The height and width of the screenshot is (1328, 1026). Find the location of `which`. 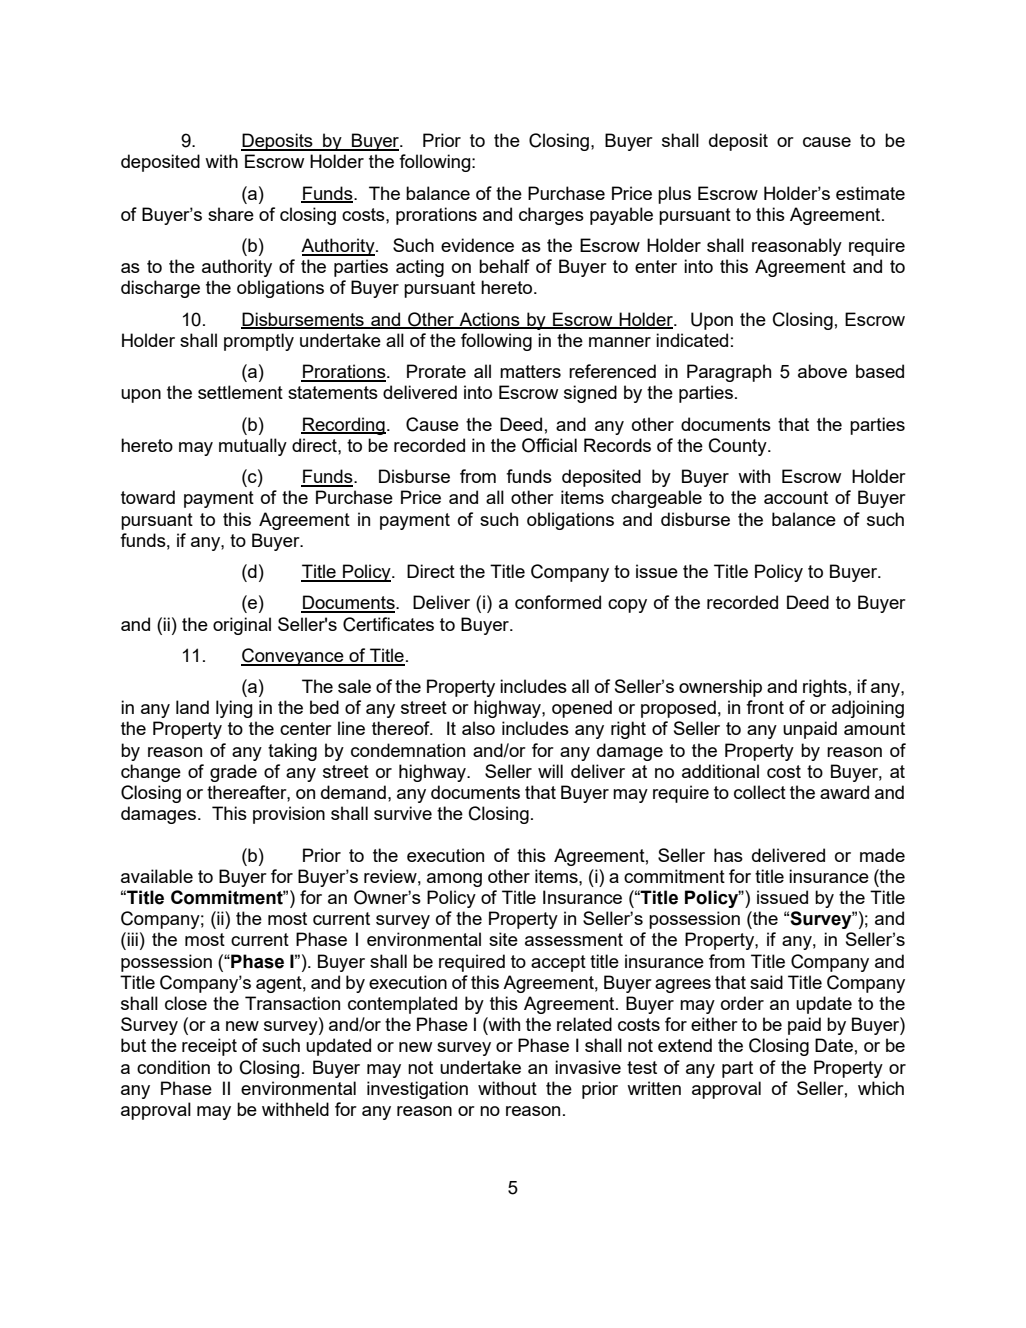

which is located at coordinates (881, 1088).
